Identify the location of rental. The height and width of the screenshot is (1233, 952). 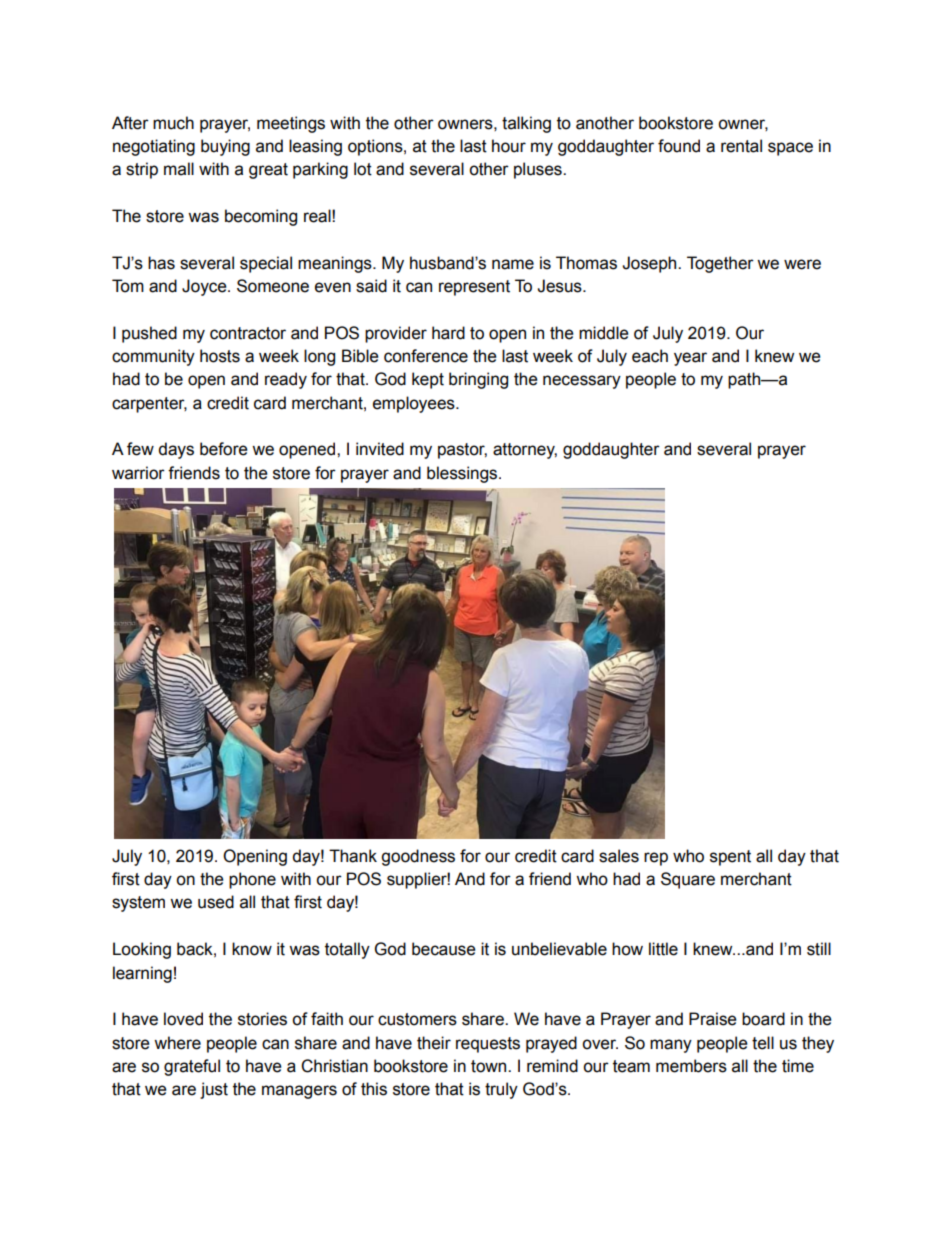
(741, 146).
